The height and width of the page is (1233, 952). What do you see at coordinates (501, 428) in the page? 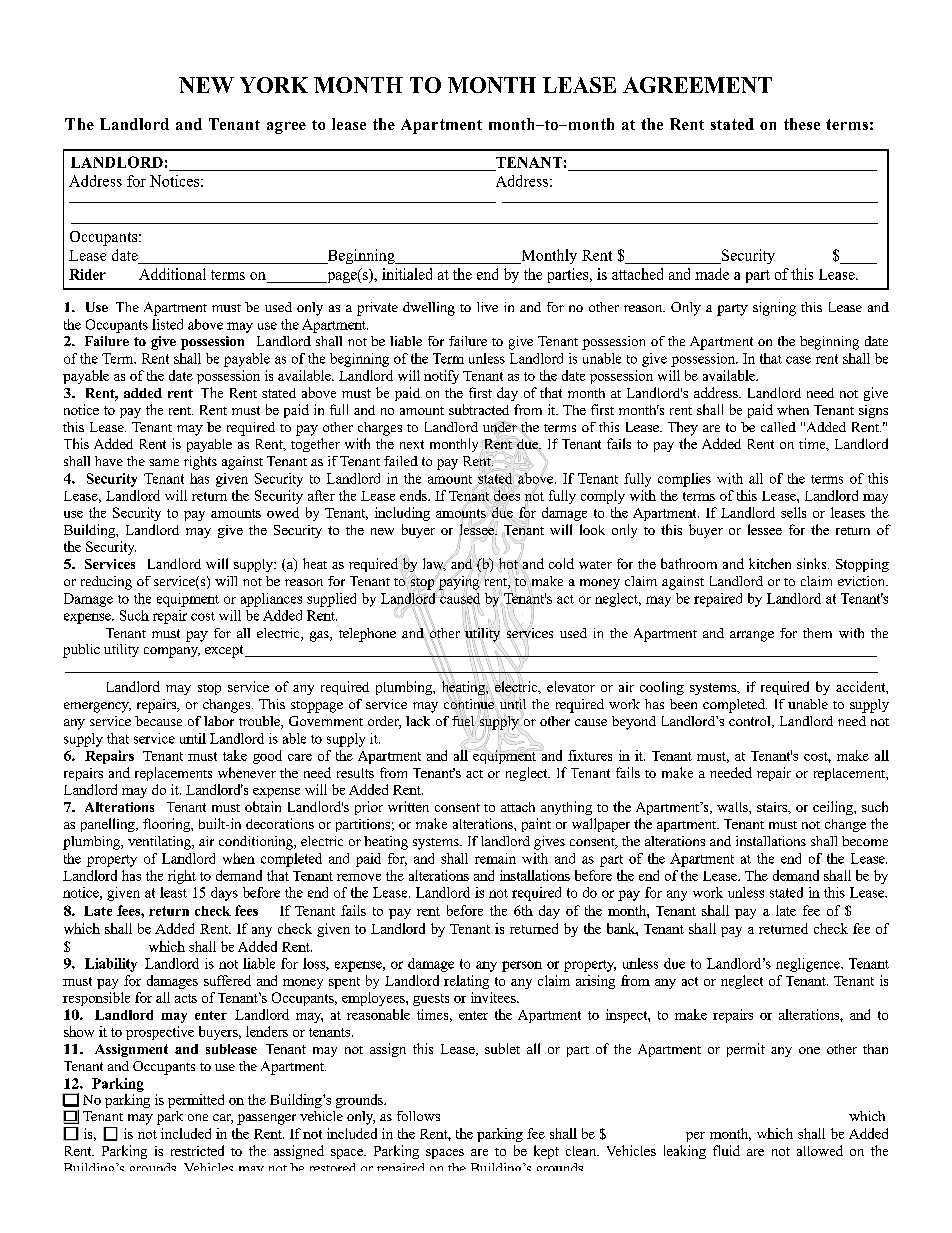
I see `under` at bounding box center [501, 428].
